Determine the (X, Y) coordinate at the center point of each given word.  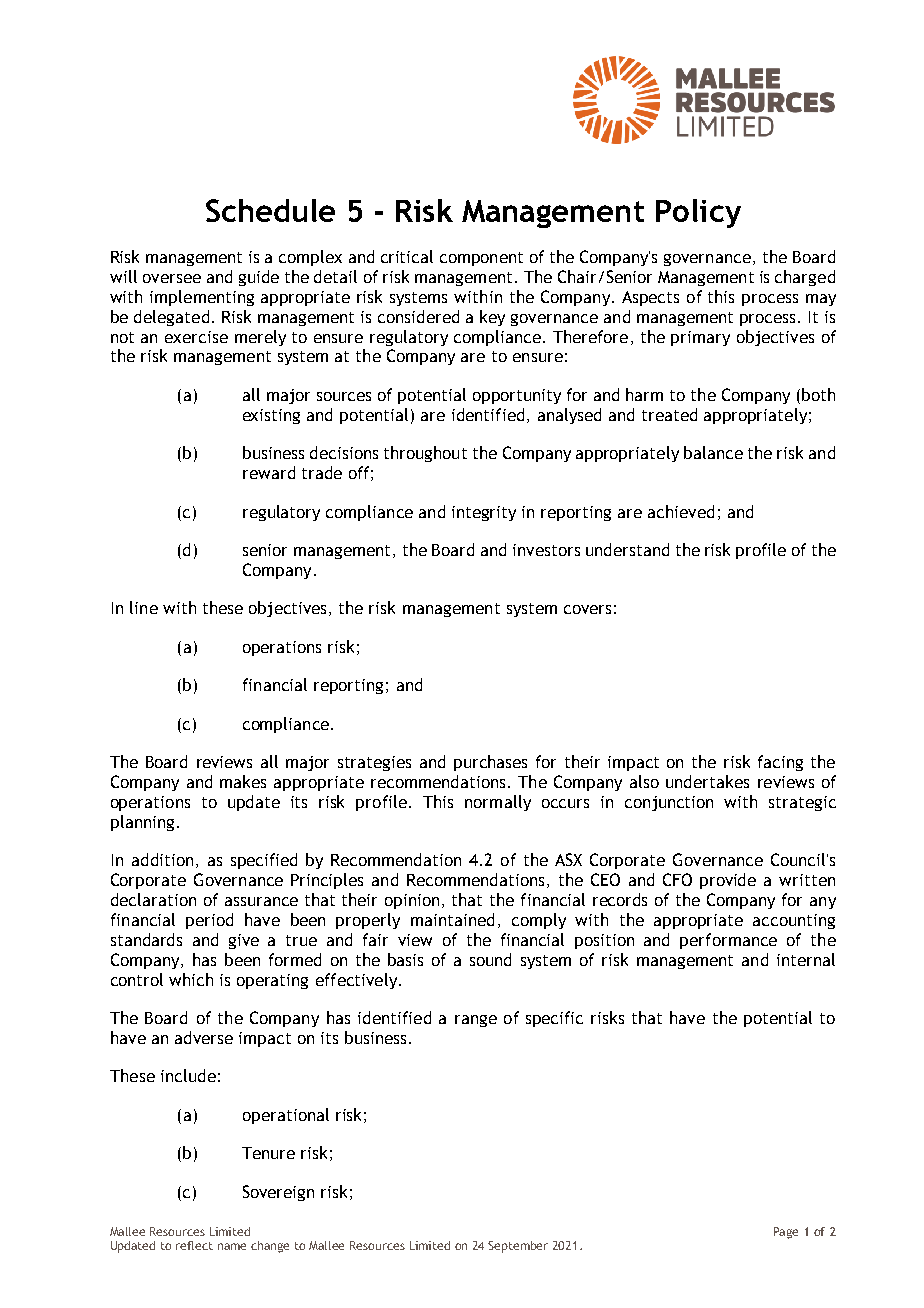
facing (780, 763)
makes (243, 781)
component (481, 259)
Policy (698, 213)
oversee (172, 278)
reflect (194, 1245)
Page (786, 1233)
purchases (490, 763)
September (518, 1247)
